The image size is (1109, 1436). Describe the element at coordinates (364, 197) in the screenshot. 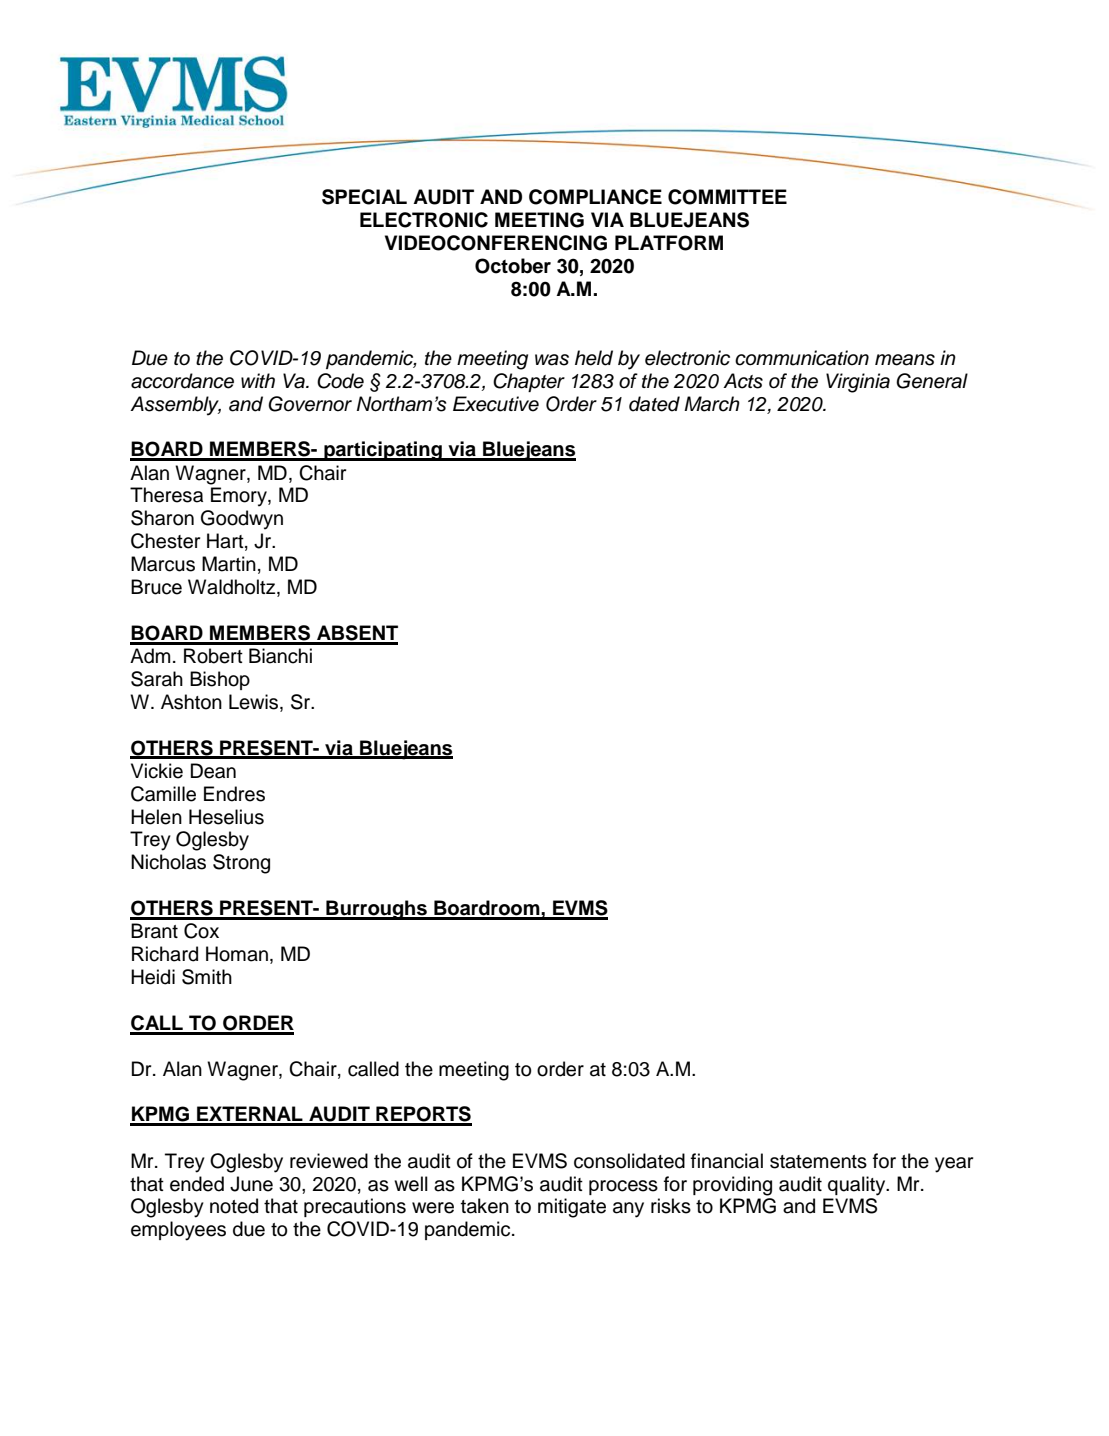

I see `SPECIAL` at that location.
